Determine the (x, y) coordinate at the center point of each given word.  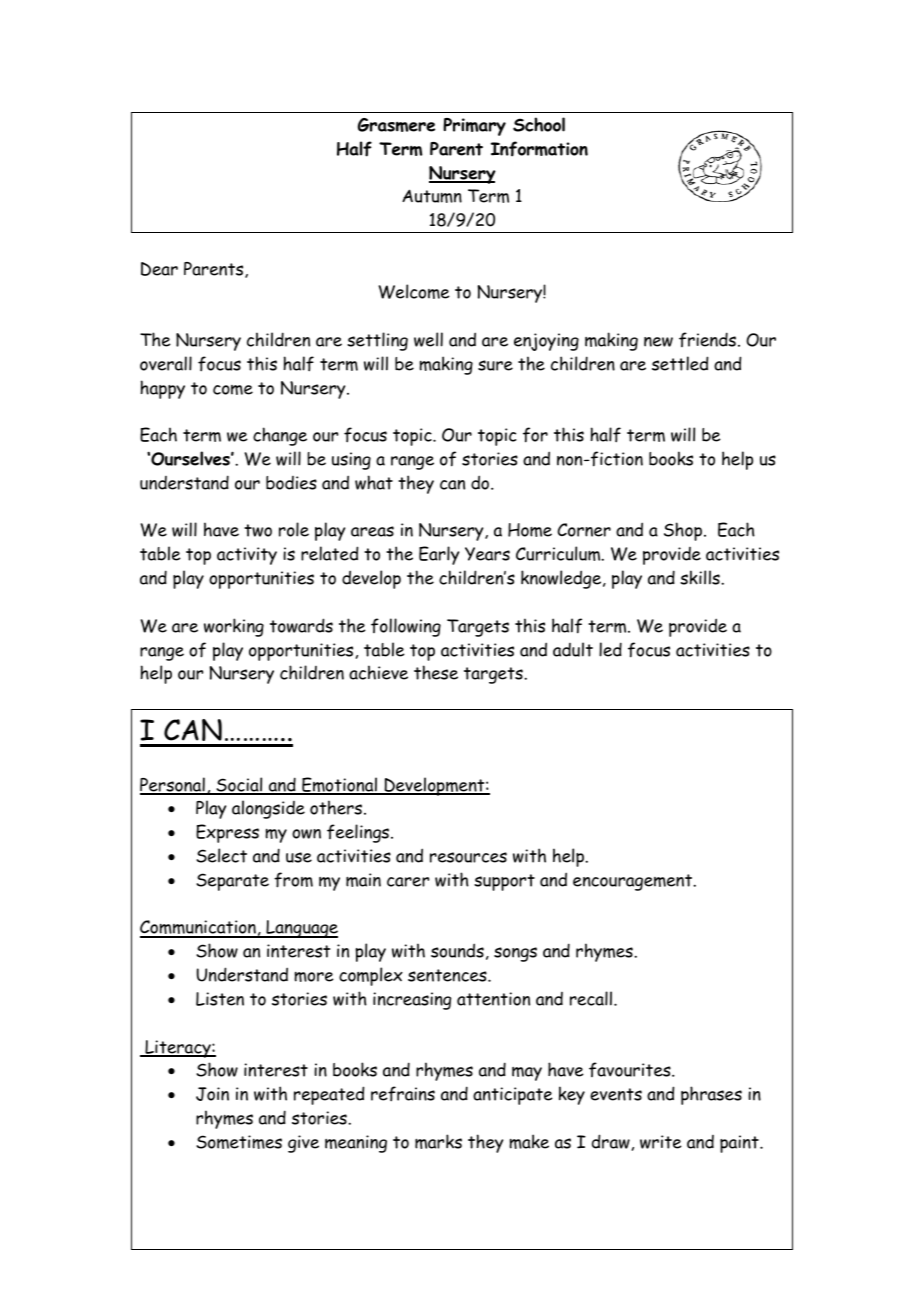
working (234, 627)
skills (701, 577)
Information (539, 149)
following (406, 627)
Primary (474, 127)
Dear (159, 269)
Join (212, 1094)
